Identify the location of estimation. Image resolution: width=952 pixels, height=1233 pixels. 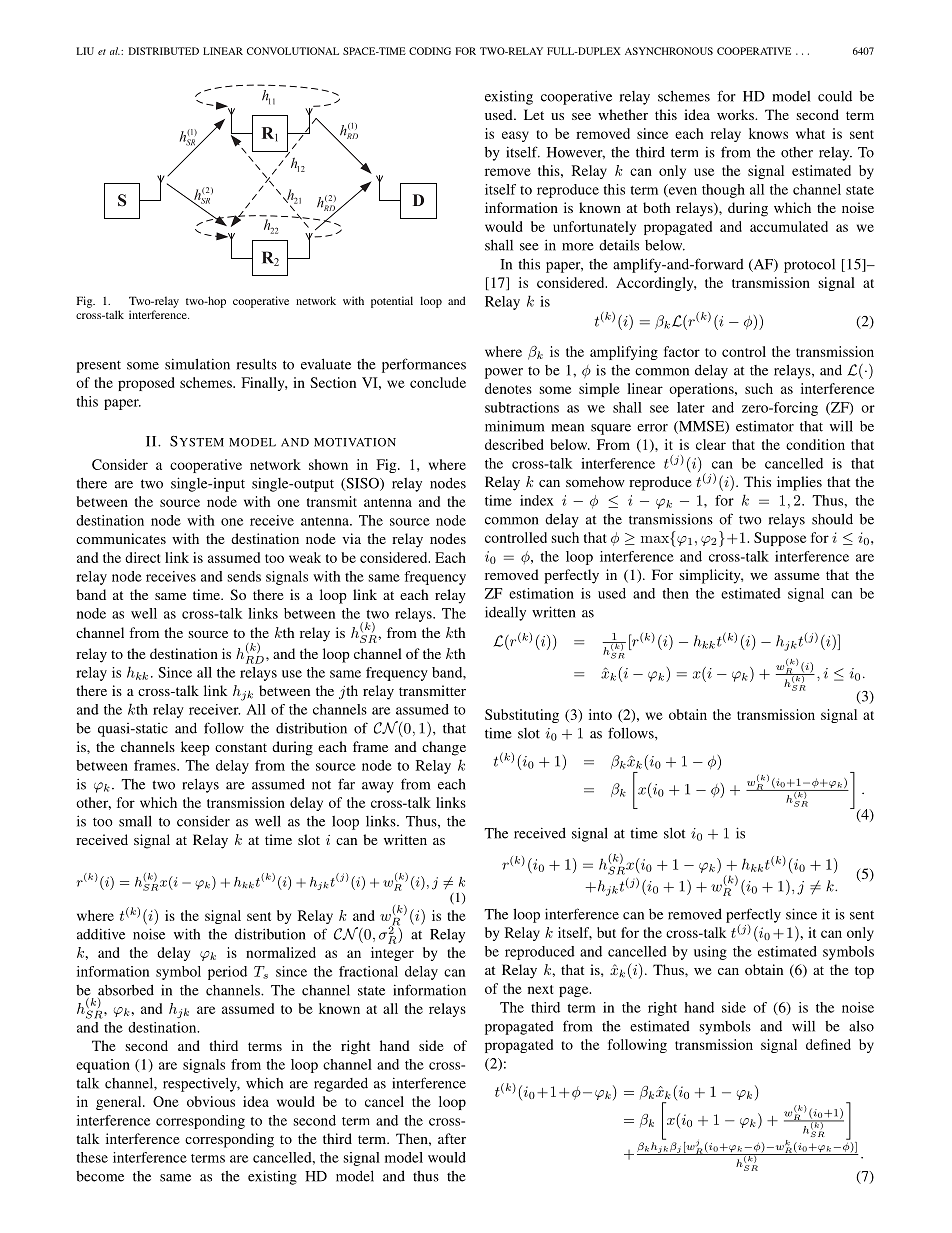
(541, 593).
